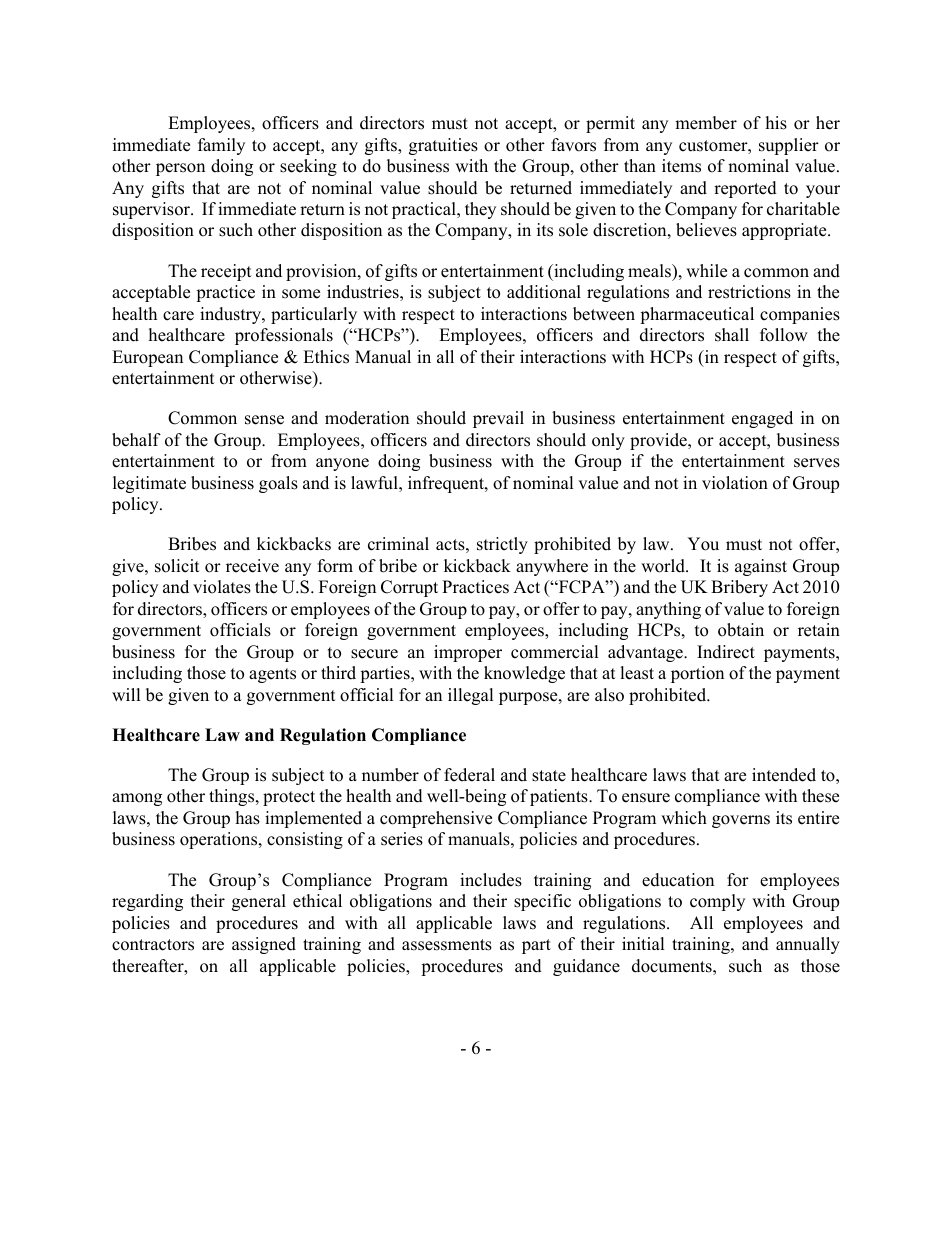  Describe the element at coordinates (502, 545) in the document. I see `strictly` at that location.
